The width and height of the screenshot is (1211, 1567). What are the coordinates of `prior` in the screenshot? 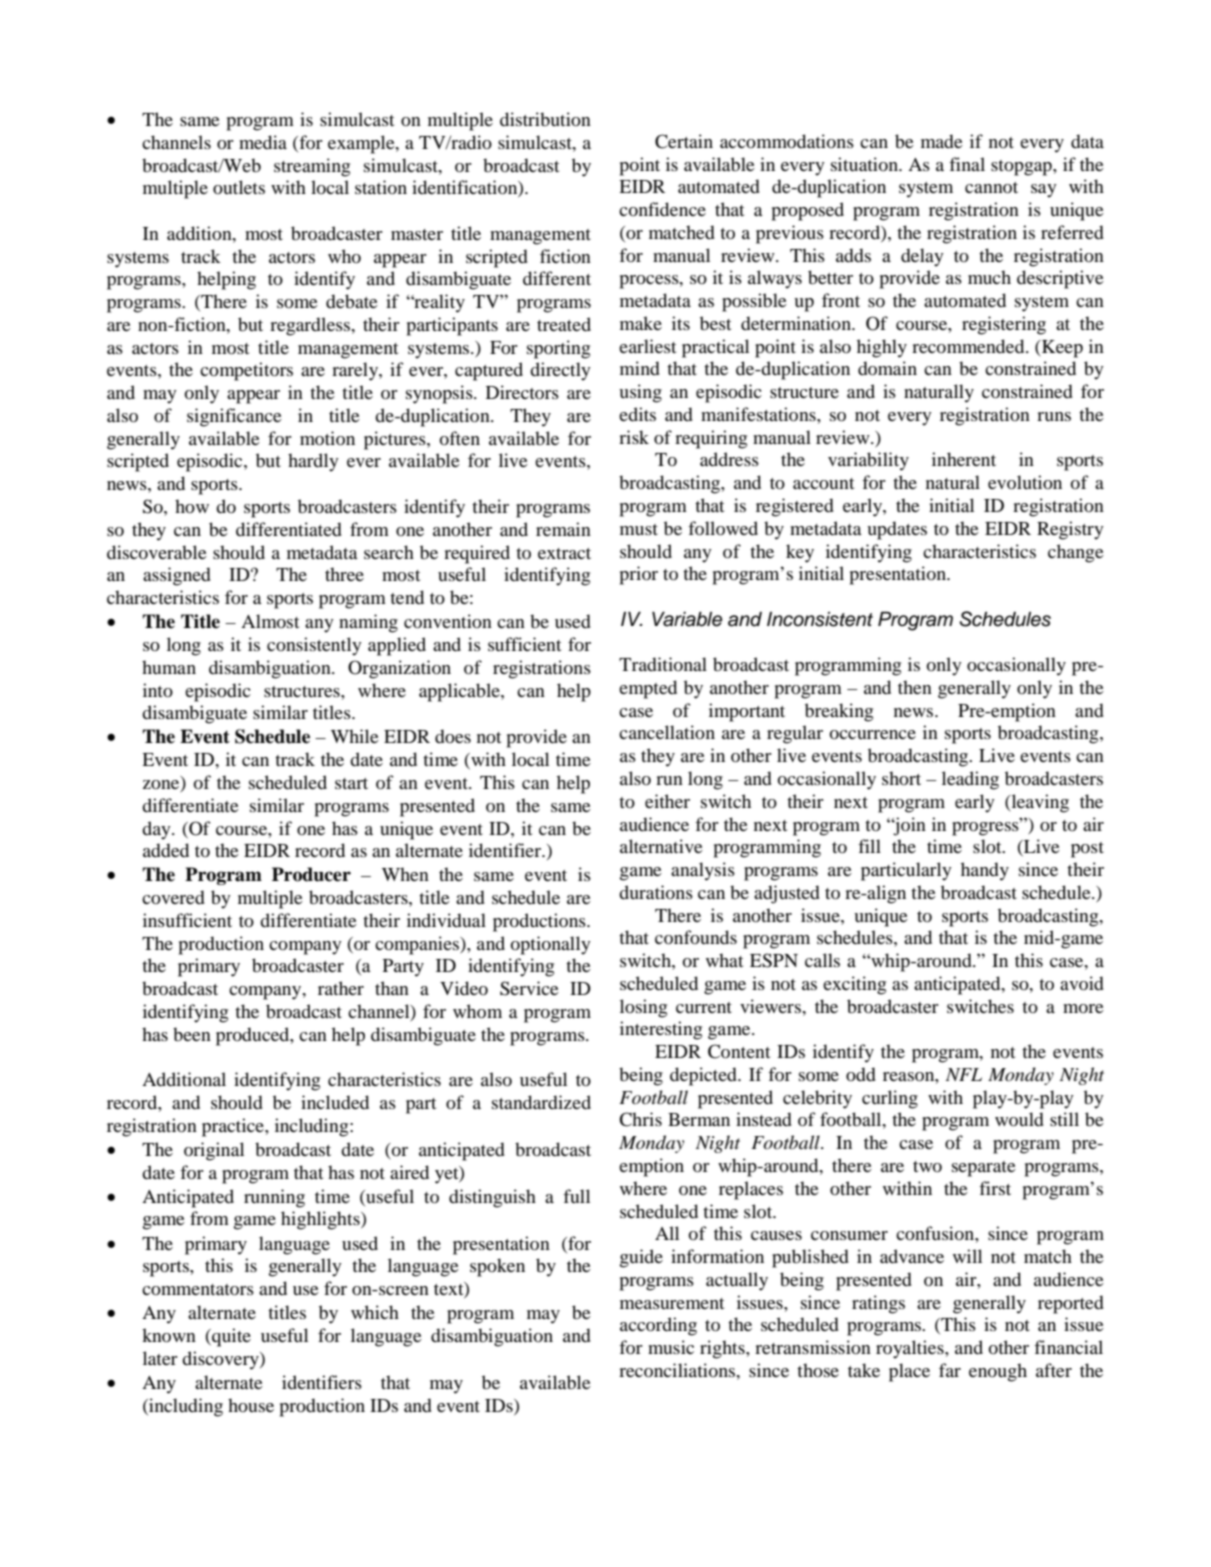 It's located at (639, 575).
